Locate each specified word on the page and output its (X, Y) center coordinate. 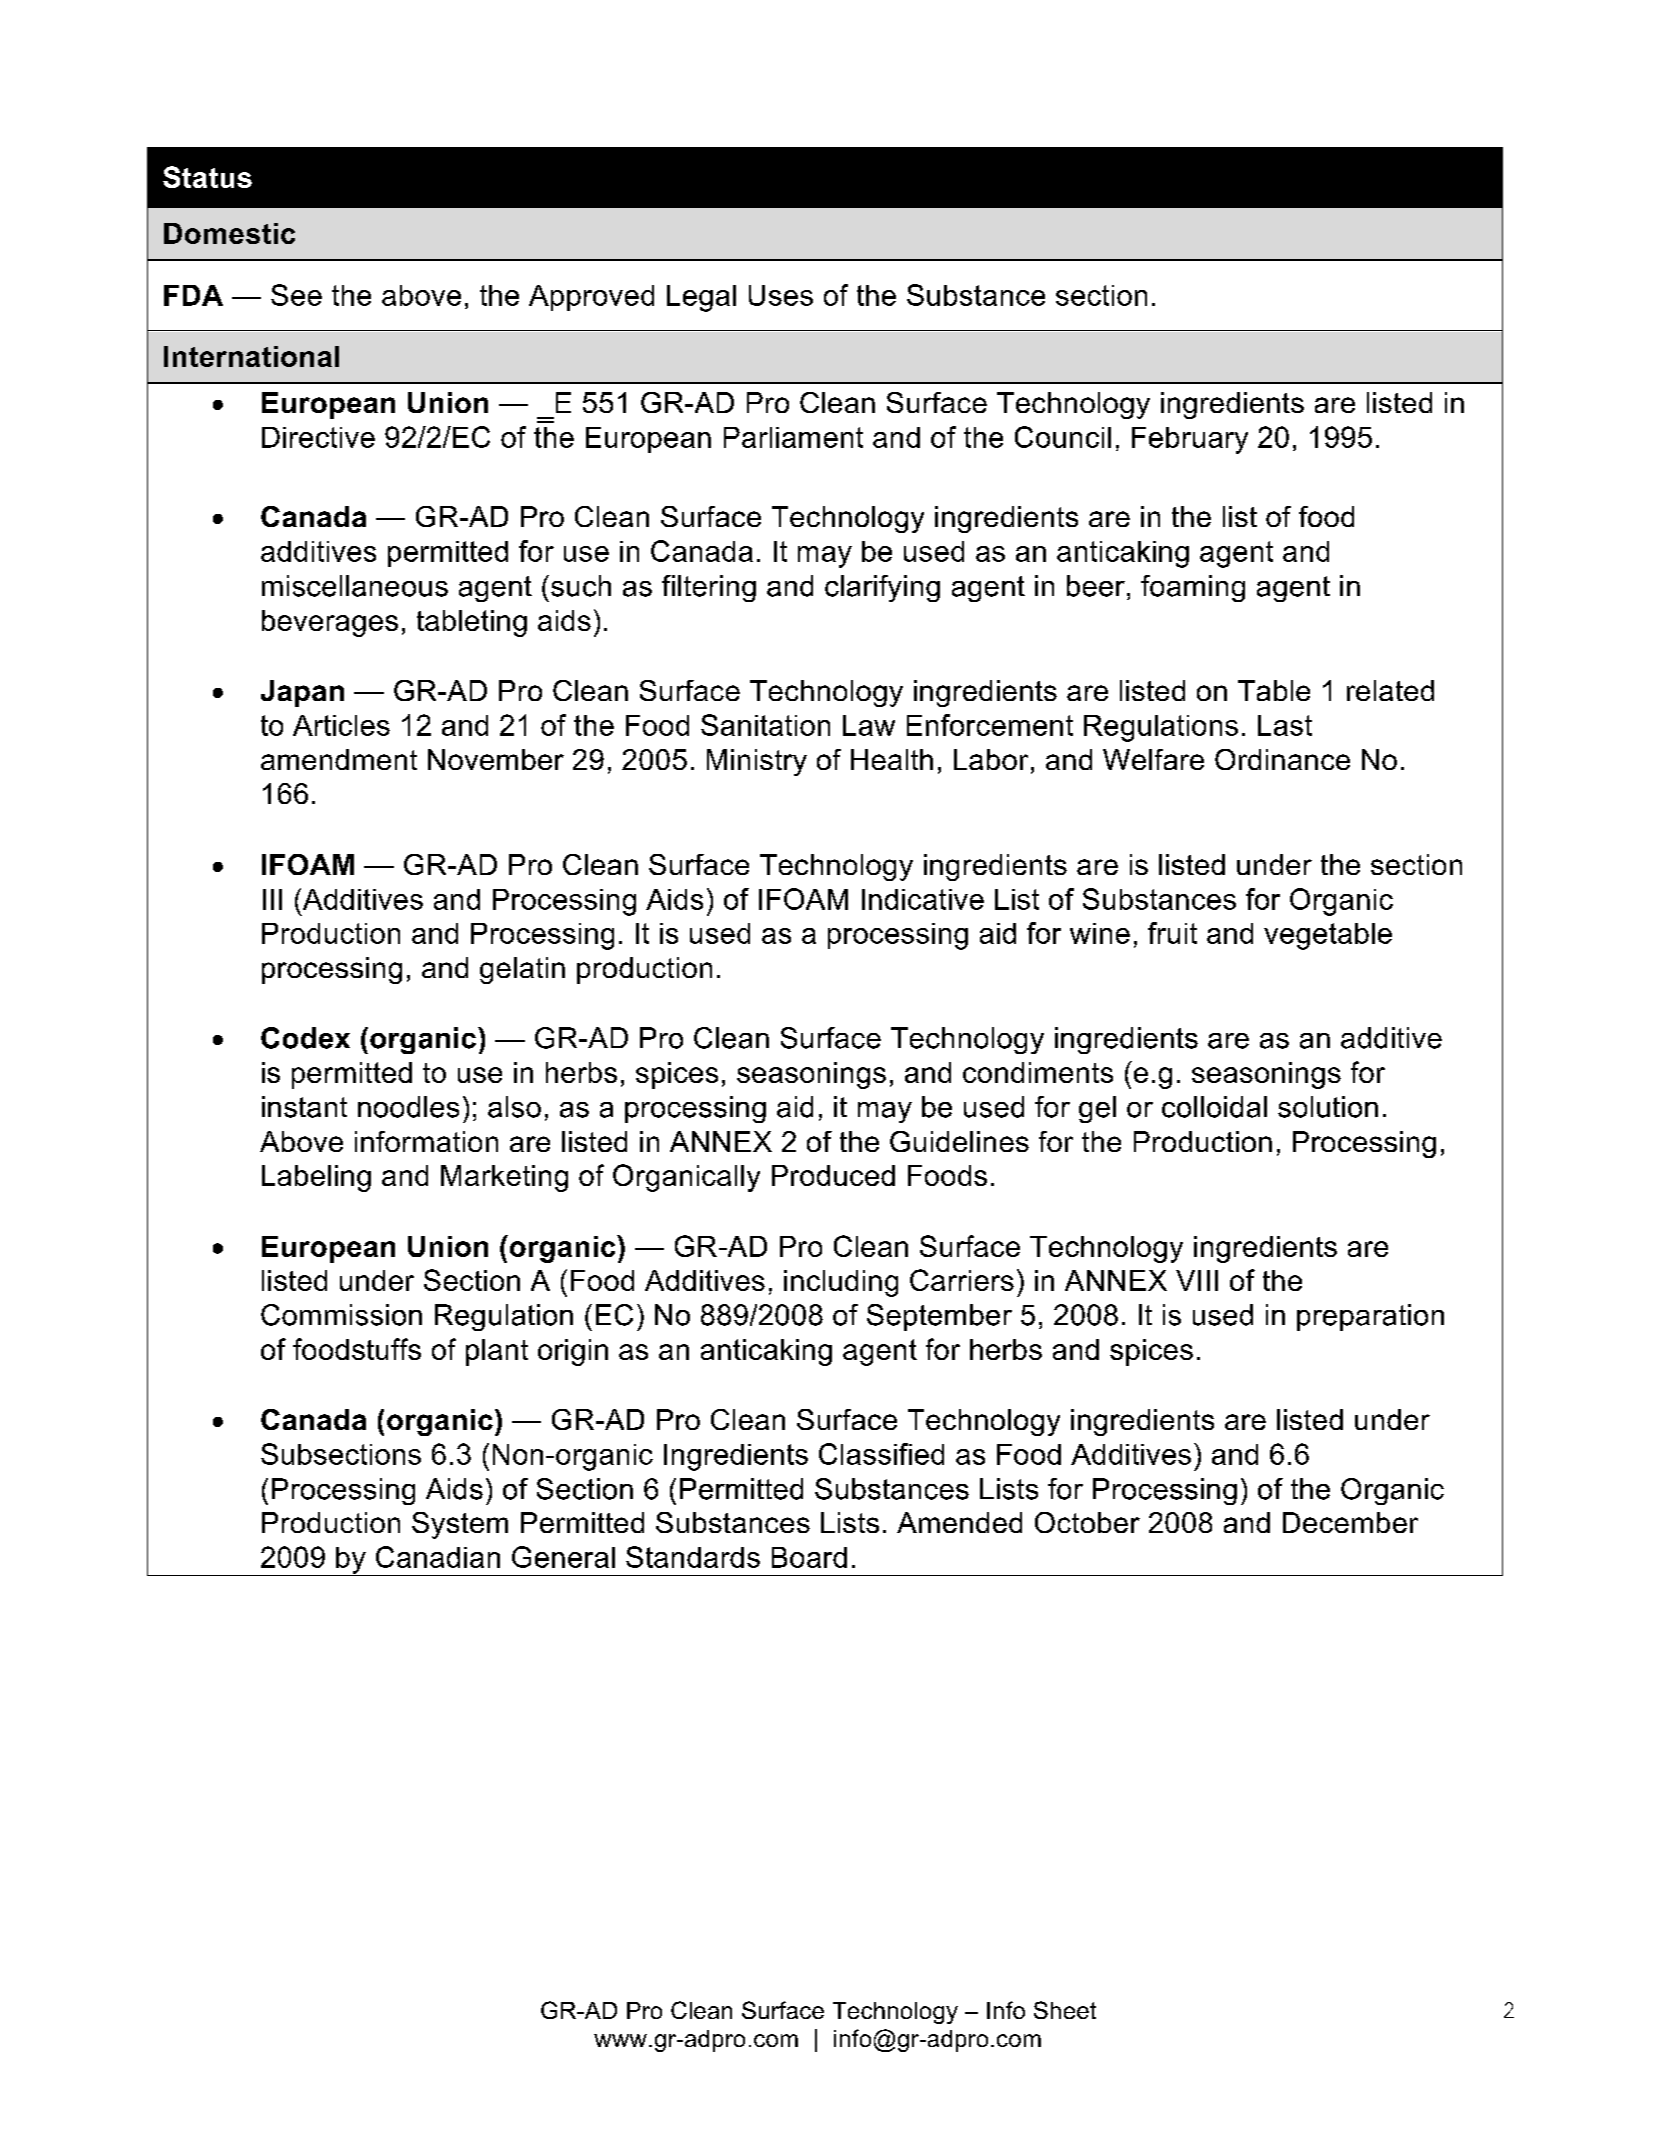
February (1190, 440)
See (296, 295)
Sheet (1065, 2010)
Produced (833, 1175)
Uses (781, 295)
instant (304, 1107)
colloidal (1214, 1107)
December (1350, 1522)
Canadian (438, 1557)
